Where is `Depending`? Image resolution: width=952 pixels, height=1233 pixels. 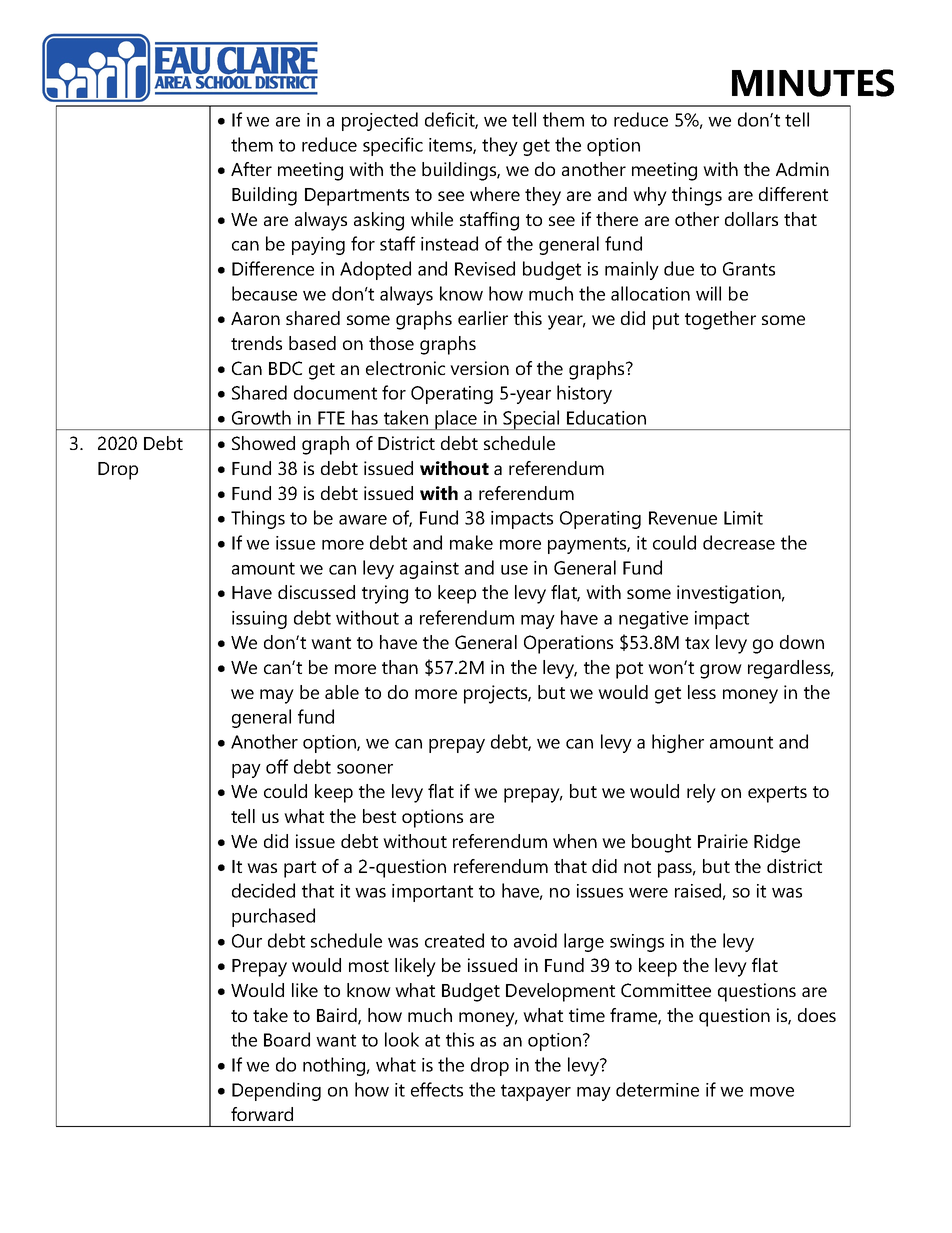 Depending is located at coordinates (276, 1091).
